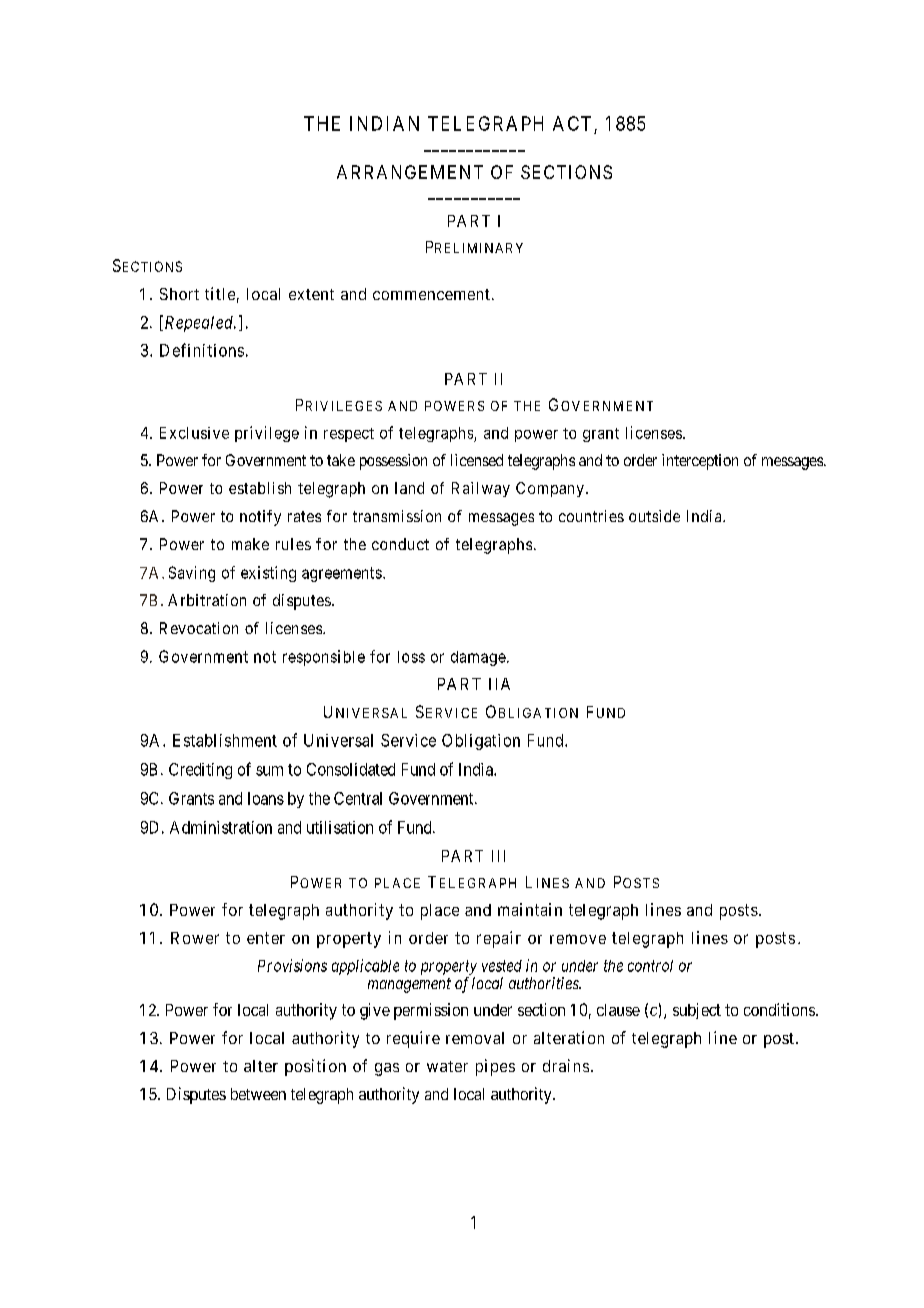 This screenshot has height=1308, width=924. Describe the element at coordinates (481, 489) in the screenshot. I see `Railway` at that location.
